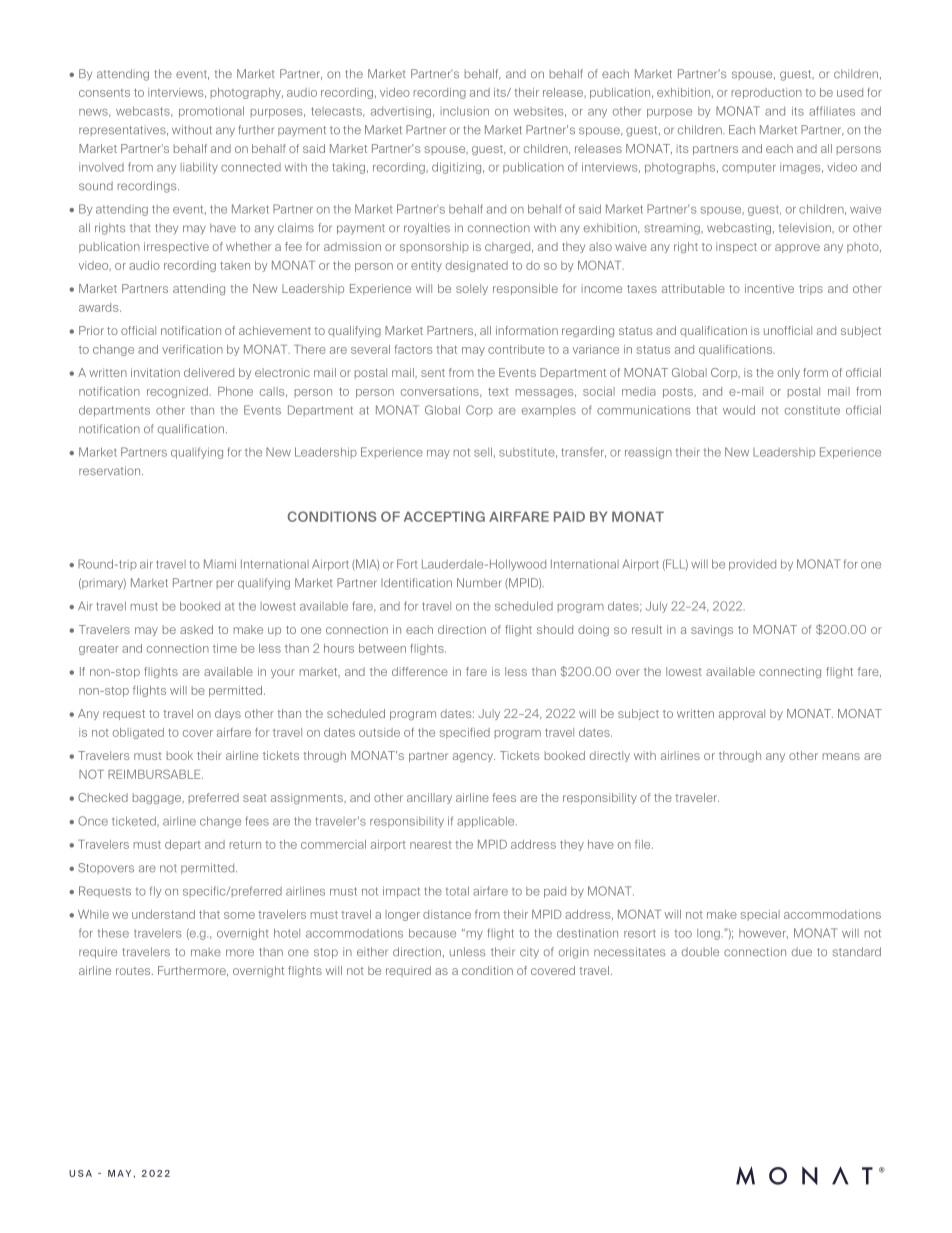 This image has width=952, height=1233. I want to click on USA, so click(80, 1173).
